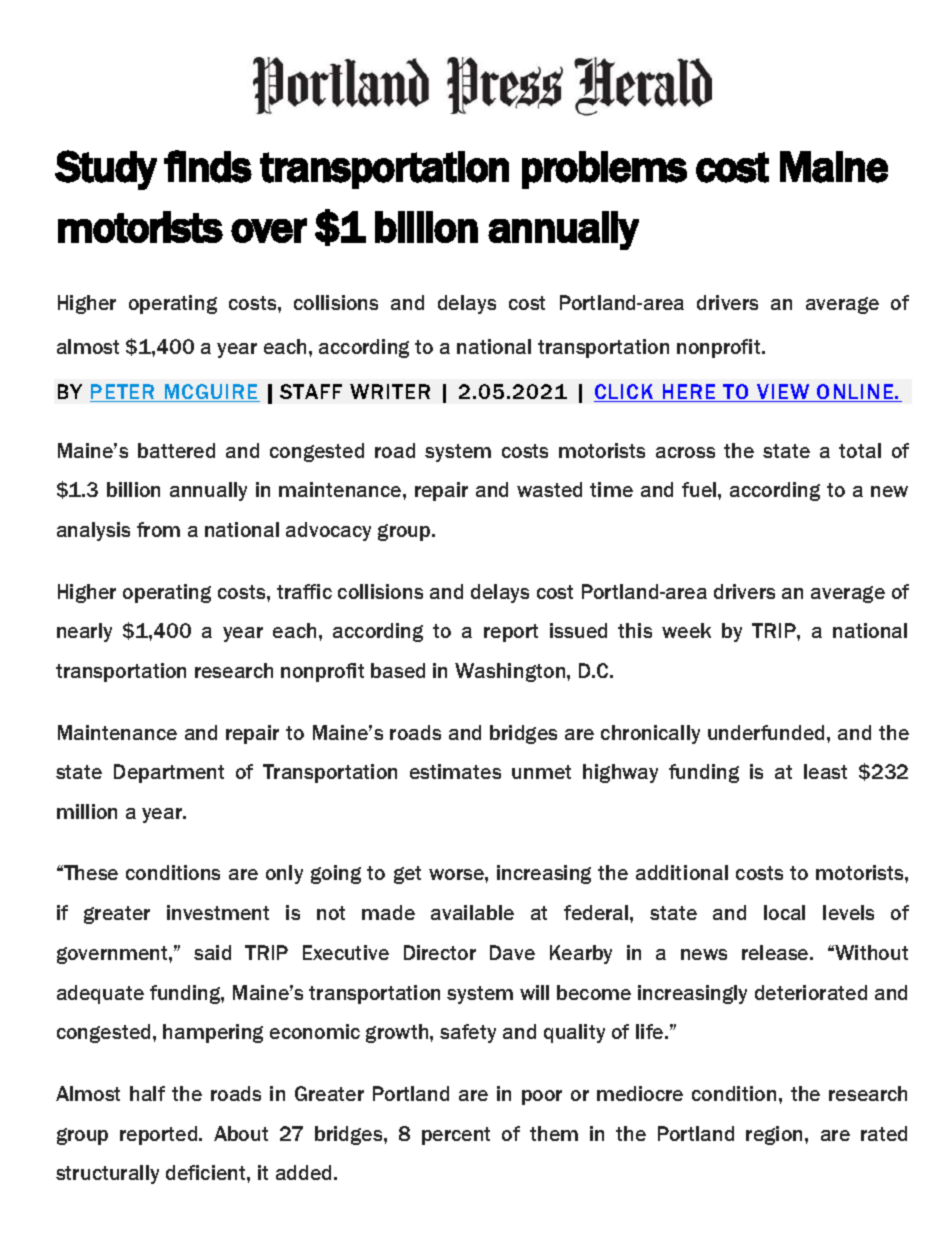 Image resolution: width=952 pixels, height=1233 pixels. Describe the element at coordinates (511, 672) in the page. I see `Washington` at that location.
